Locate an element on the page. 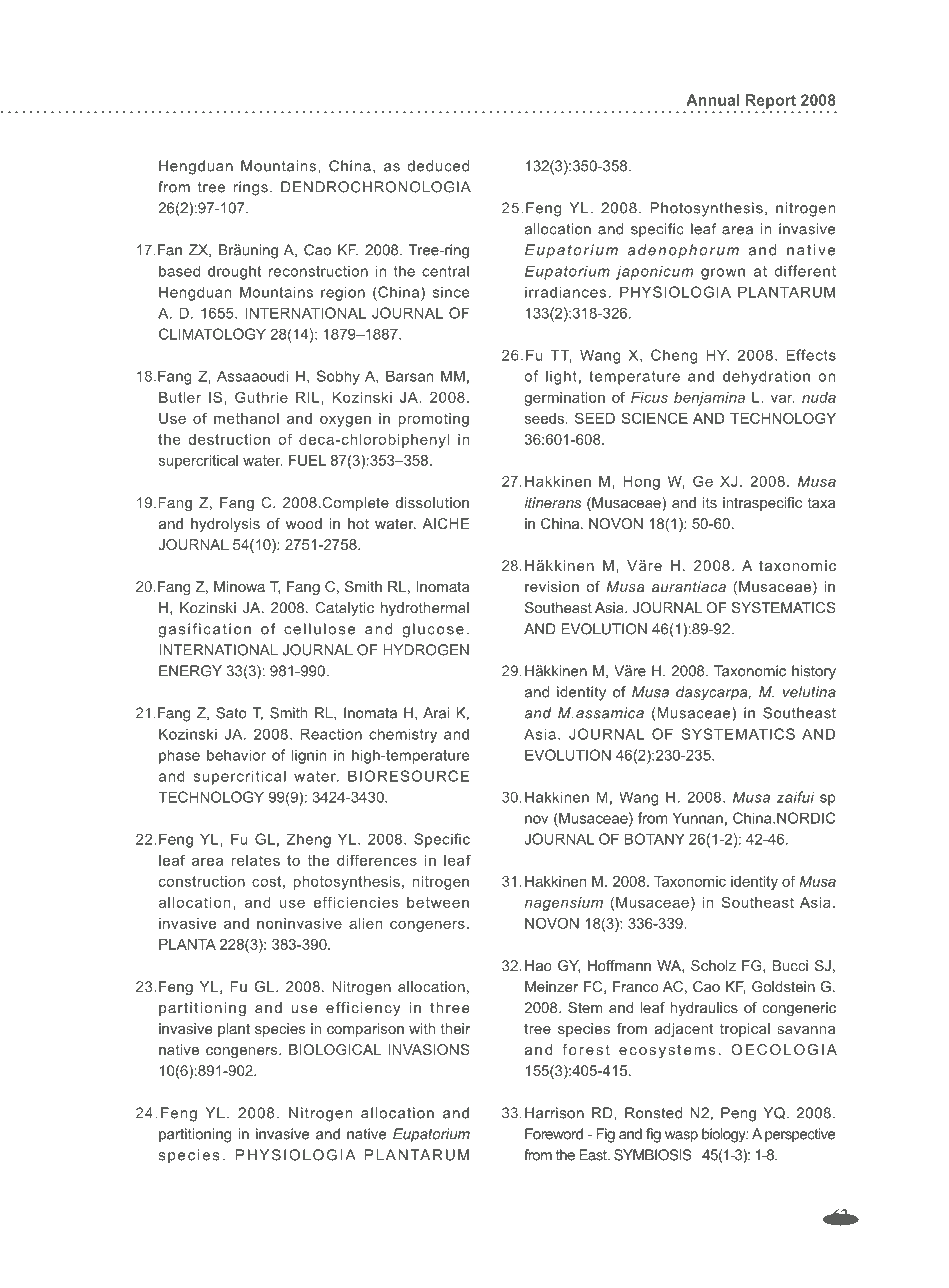  Report is located at coordinates (771, 101).
